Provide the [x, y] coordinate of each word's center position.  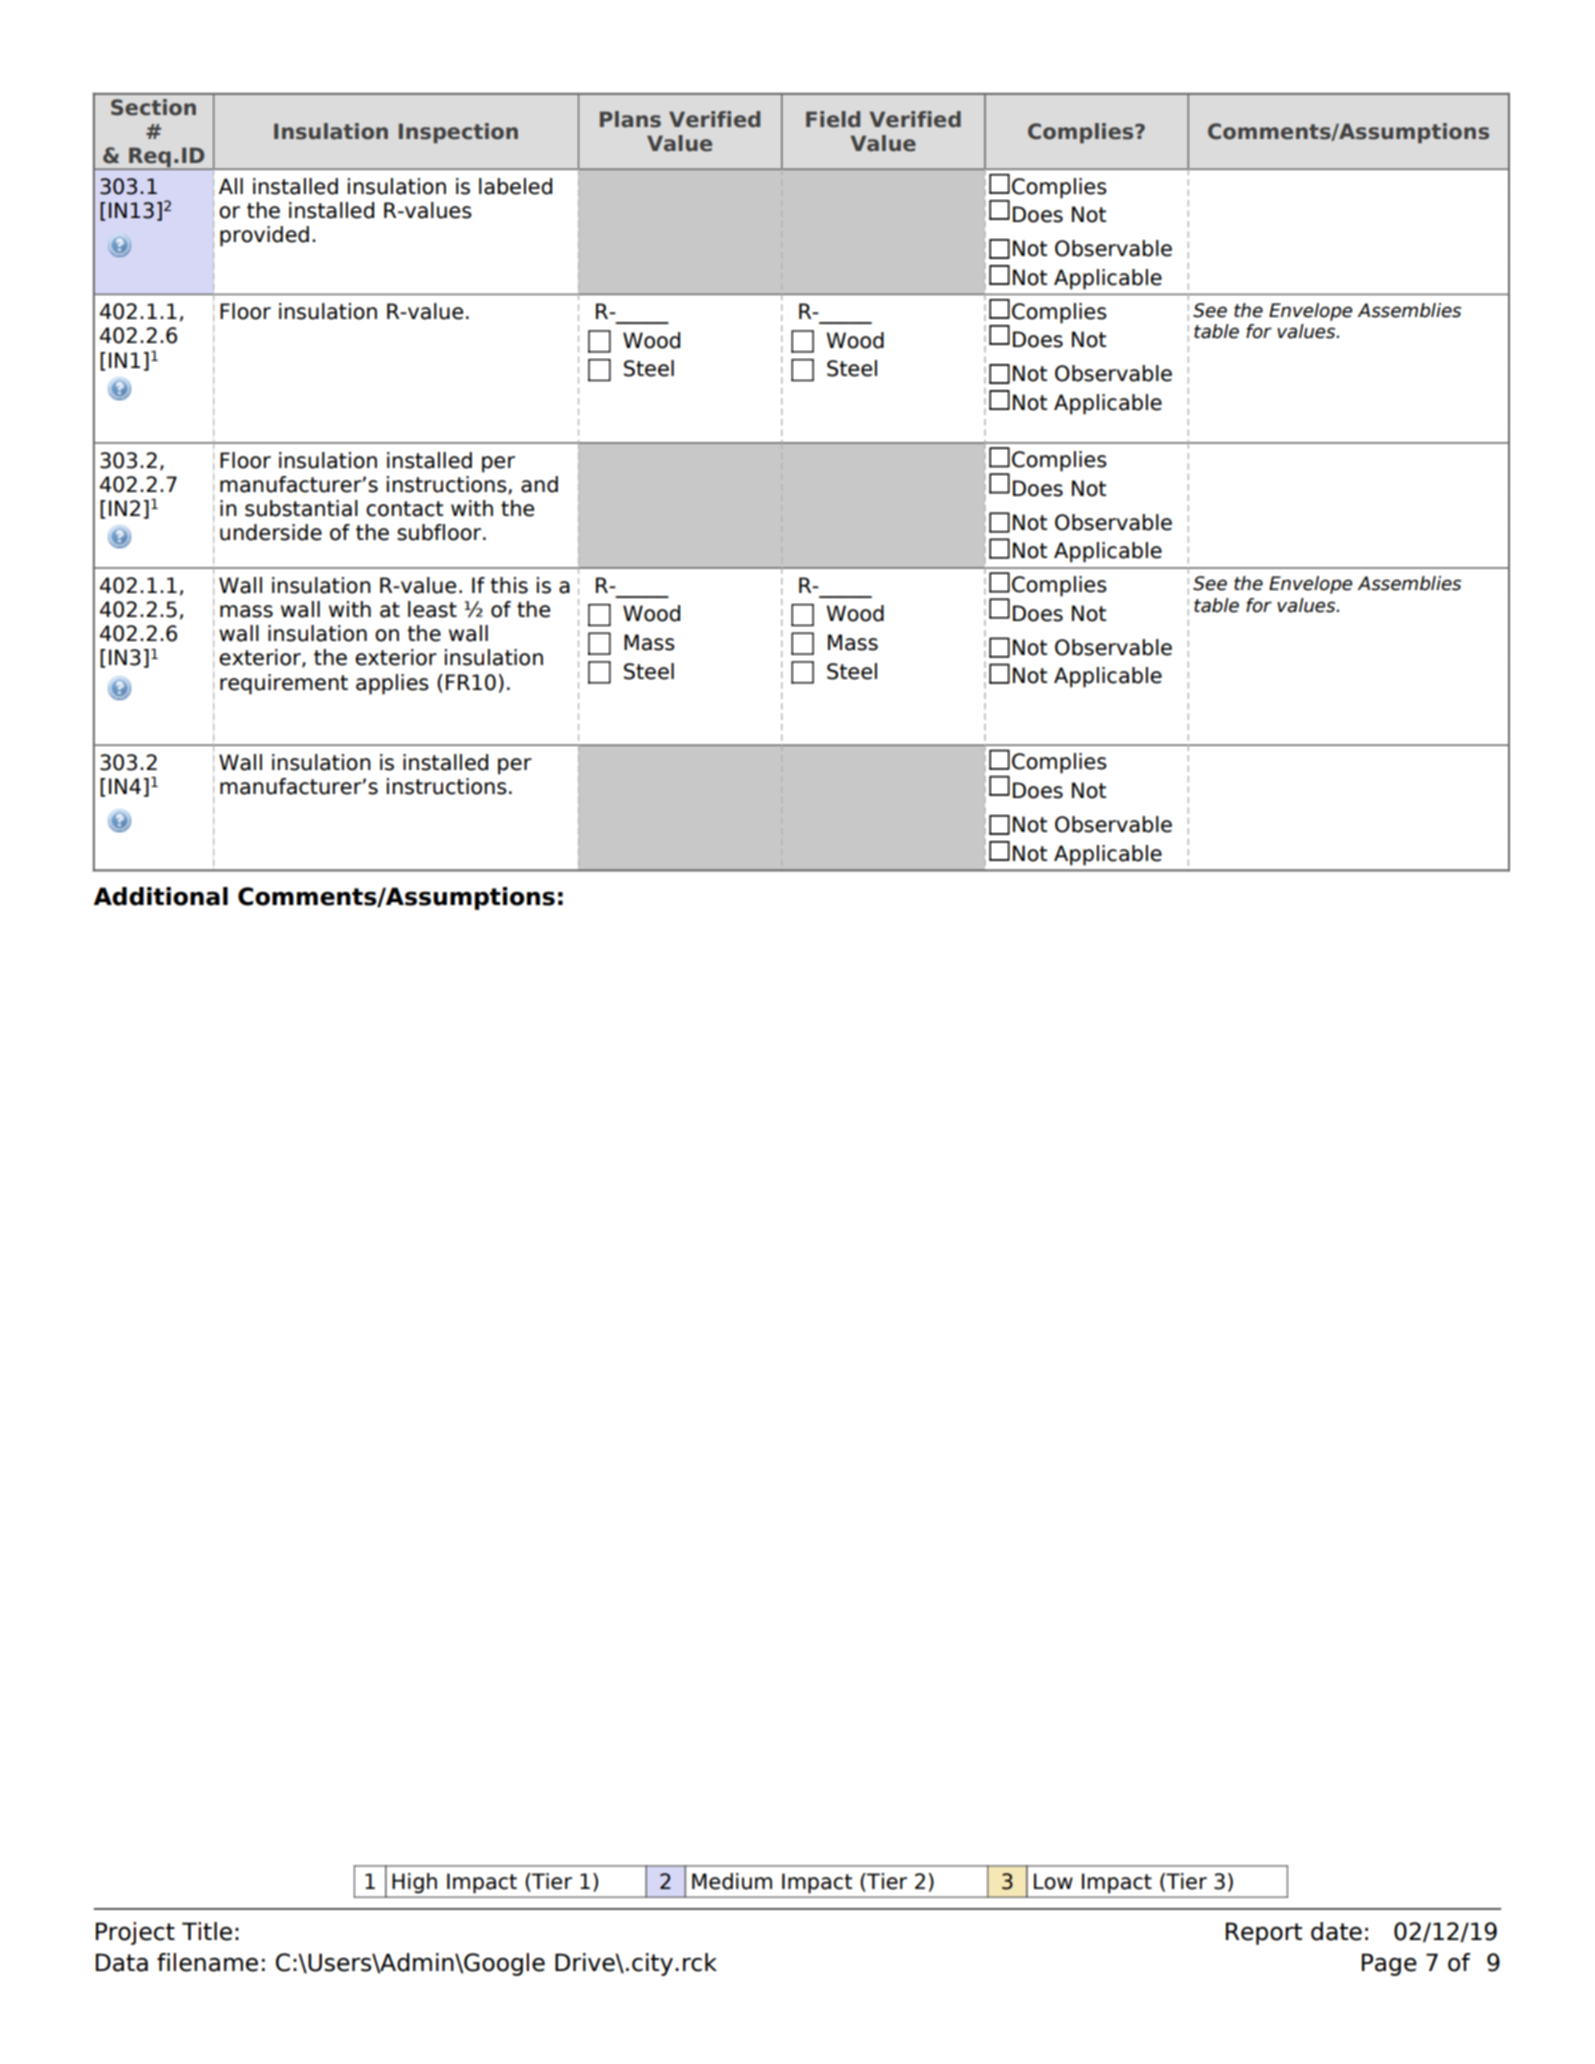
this [509, 585]
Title [207, 1931]
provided [264, 236]
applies [392, 684]
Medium [732, 1881]
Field [833, 119]
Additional [161, 896]
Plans [630, 119]
